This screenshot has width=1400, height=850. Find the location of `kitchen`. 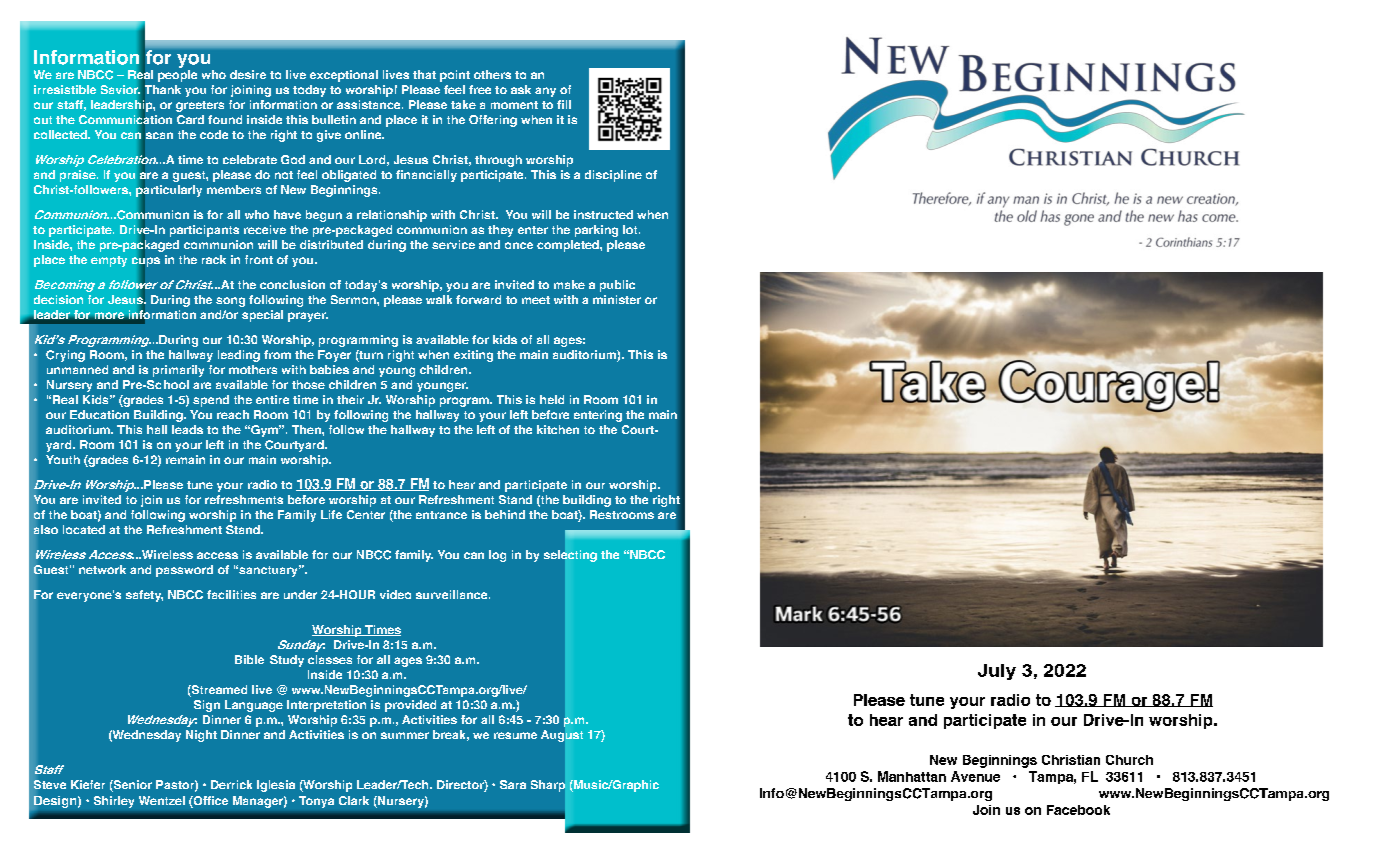

kitchen is located at coordinates (558, 429).
